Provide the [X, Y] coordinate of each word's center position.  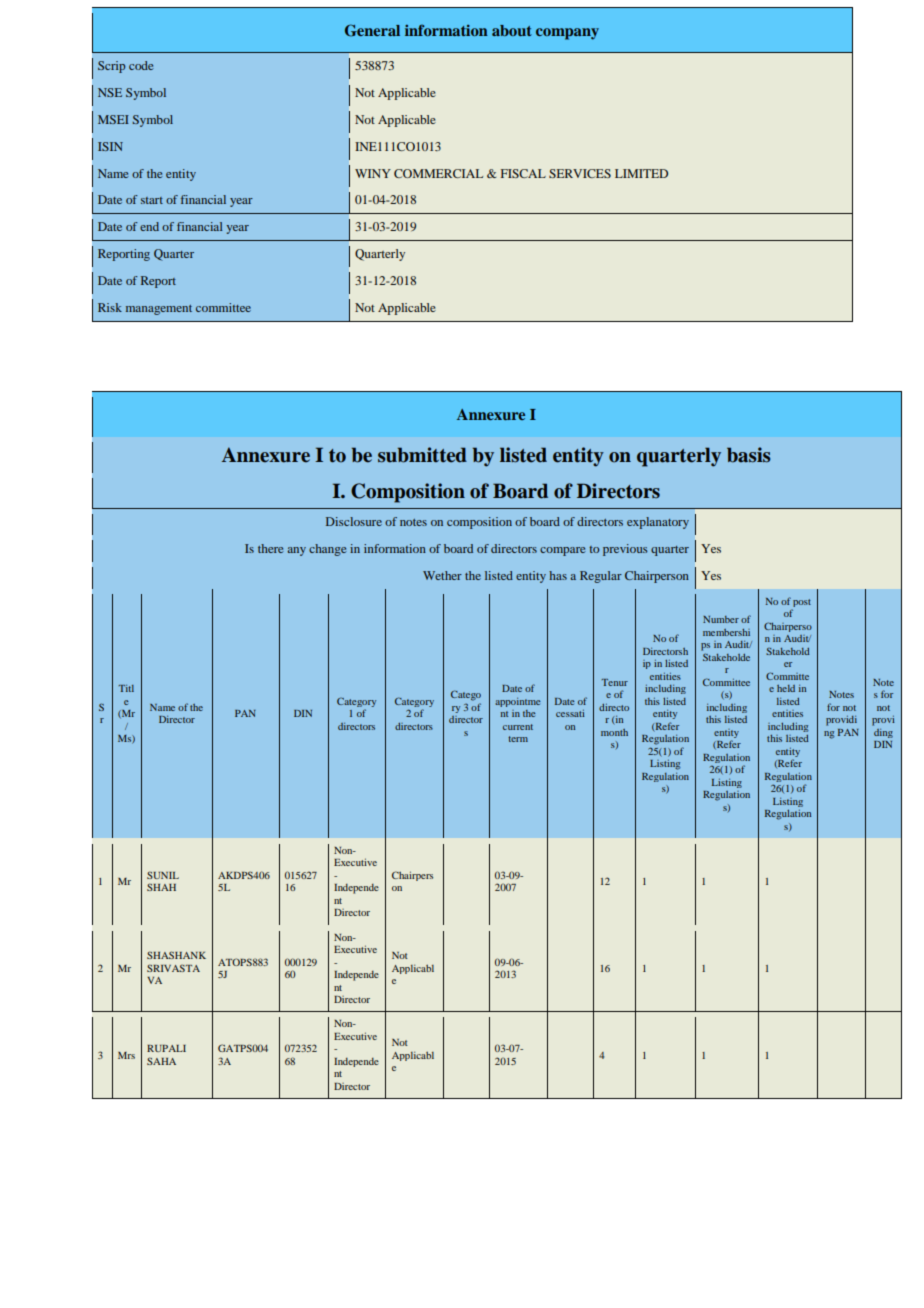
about [512, 30]
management [159, 310]
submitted [422, 455]
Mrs [126, 1055]
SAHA [161, 1061]
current [518, 727]
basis [748, 455]
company [567, 34]
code [141, 65]
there [271, 548]
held [786, 688]
